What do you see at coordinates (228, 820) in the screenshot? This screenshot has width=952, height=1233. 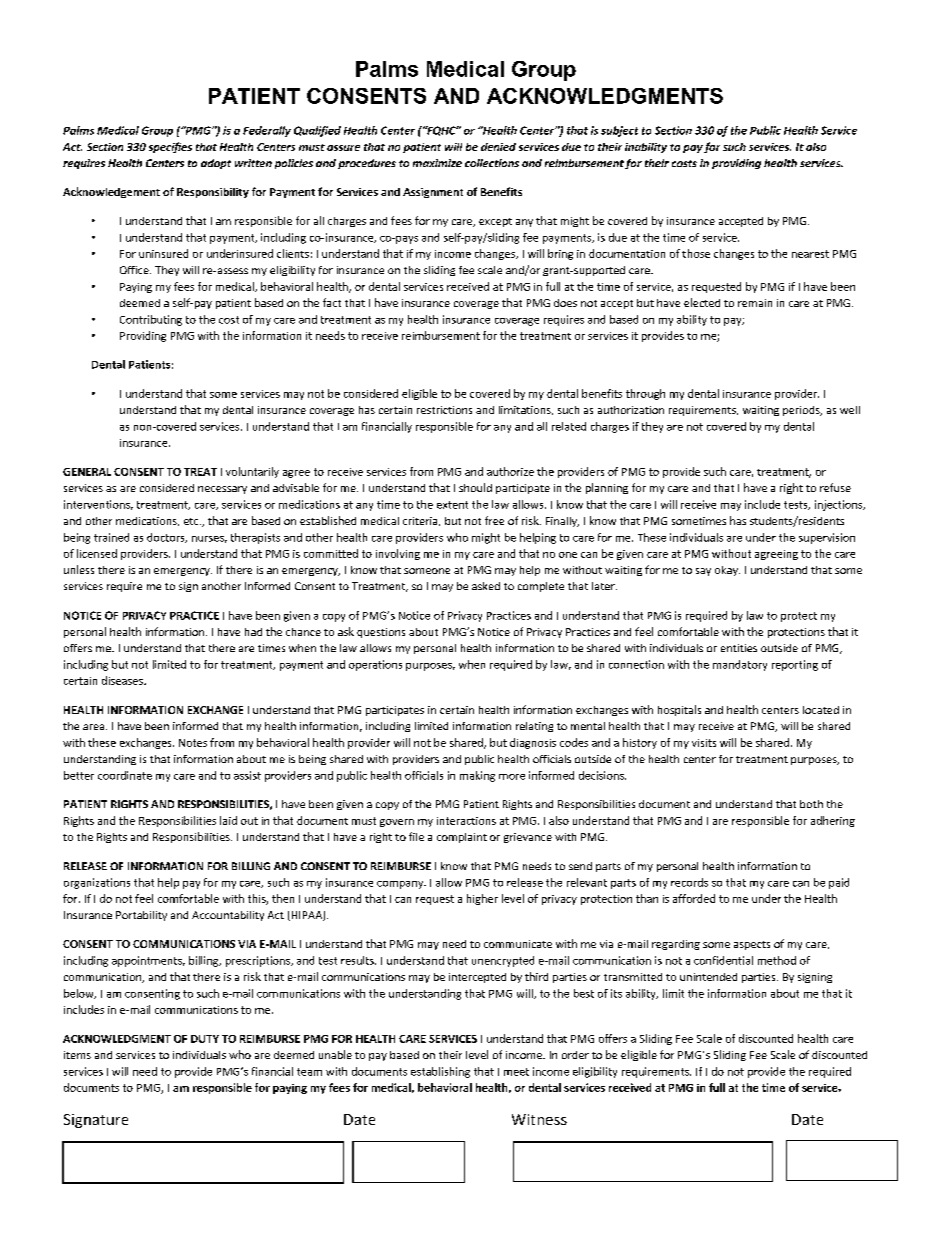 I see `laid` at bounding box center [228, 820].
